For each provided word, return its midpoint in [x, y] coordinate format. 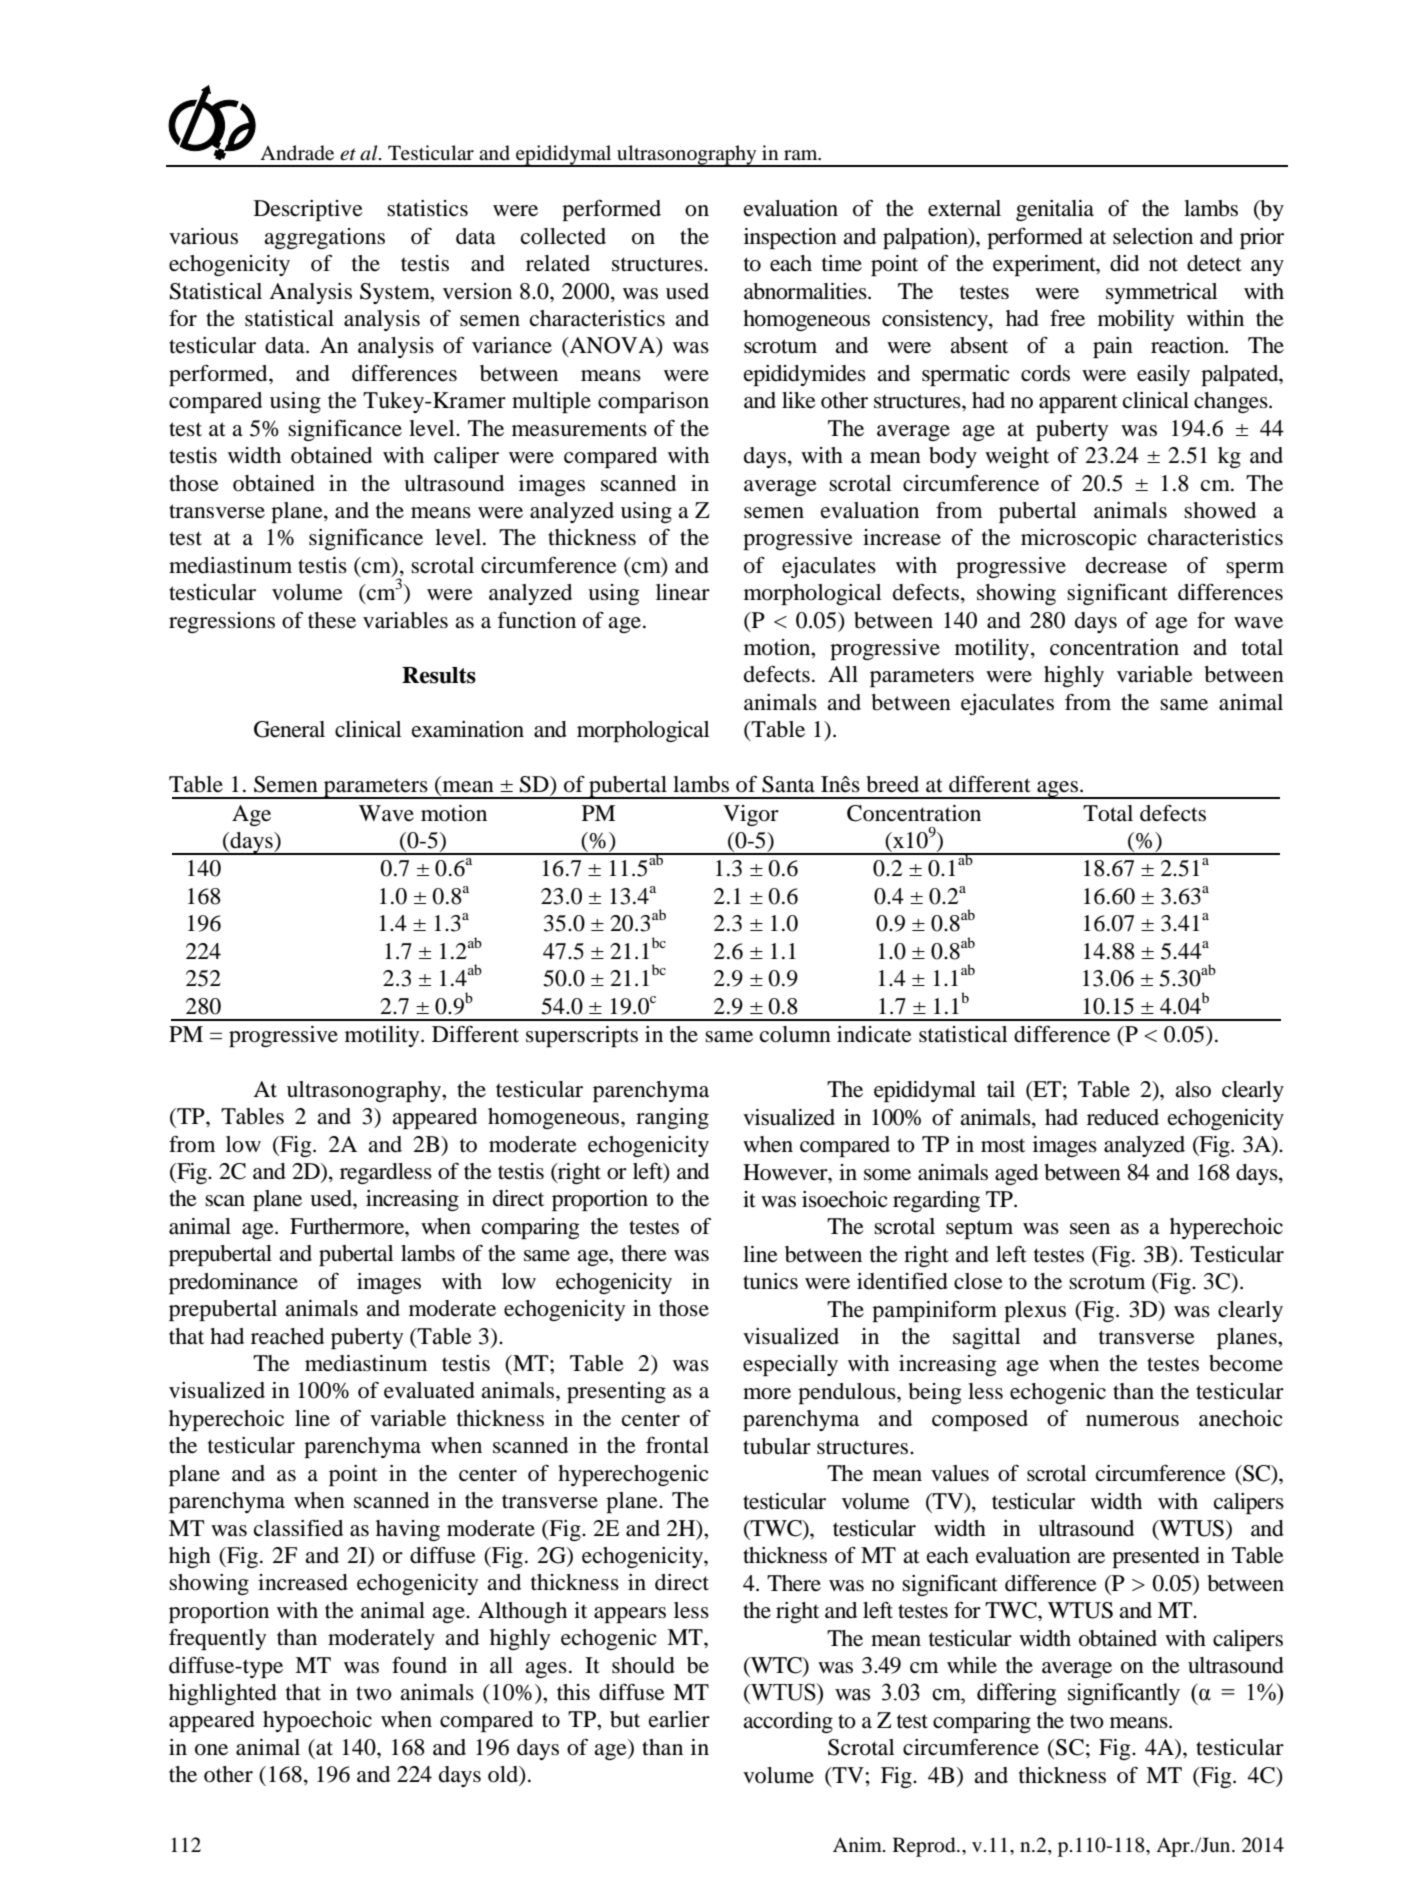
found [419, 1665]
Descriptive [308, 210]
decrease [1126, 565]
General [289, 729]
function [536, 620]
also [1193, 1089]
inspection [790, 238]
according [788, 1722]
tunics [770, 1281]
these [332, 620]
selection [1153, 236]
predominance [233, 1283]
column [795, 1034]
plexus [1035, 1311]
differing [1016, 1694]
